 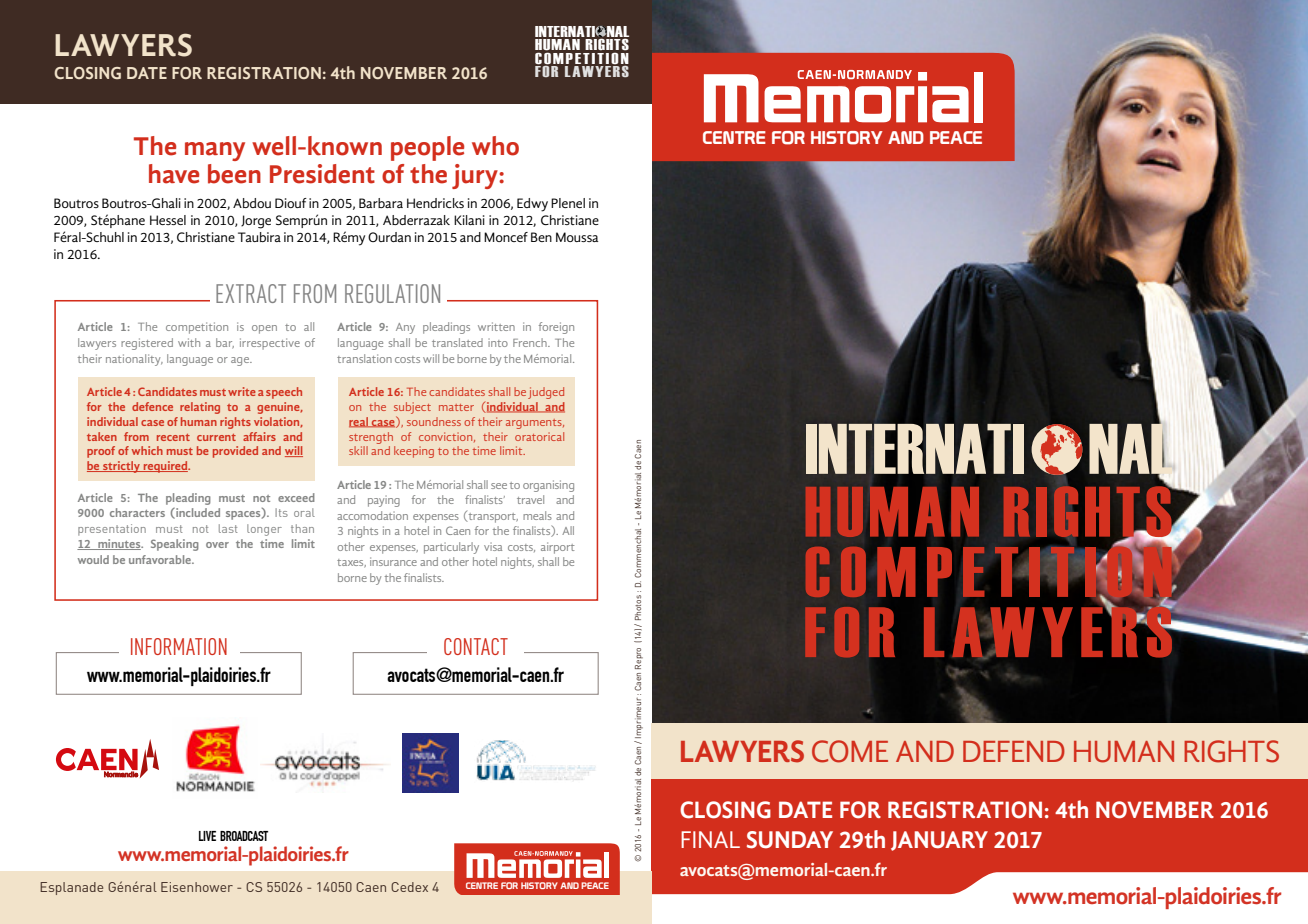 I want to click on SUNDAY, so click(x=790, y=840).
